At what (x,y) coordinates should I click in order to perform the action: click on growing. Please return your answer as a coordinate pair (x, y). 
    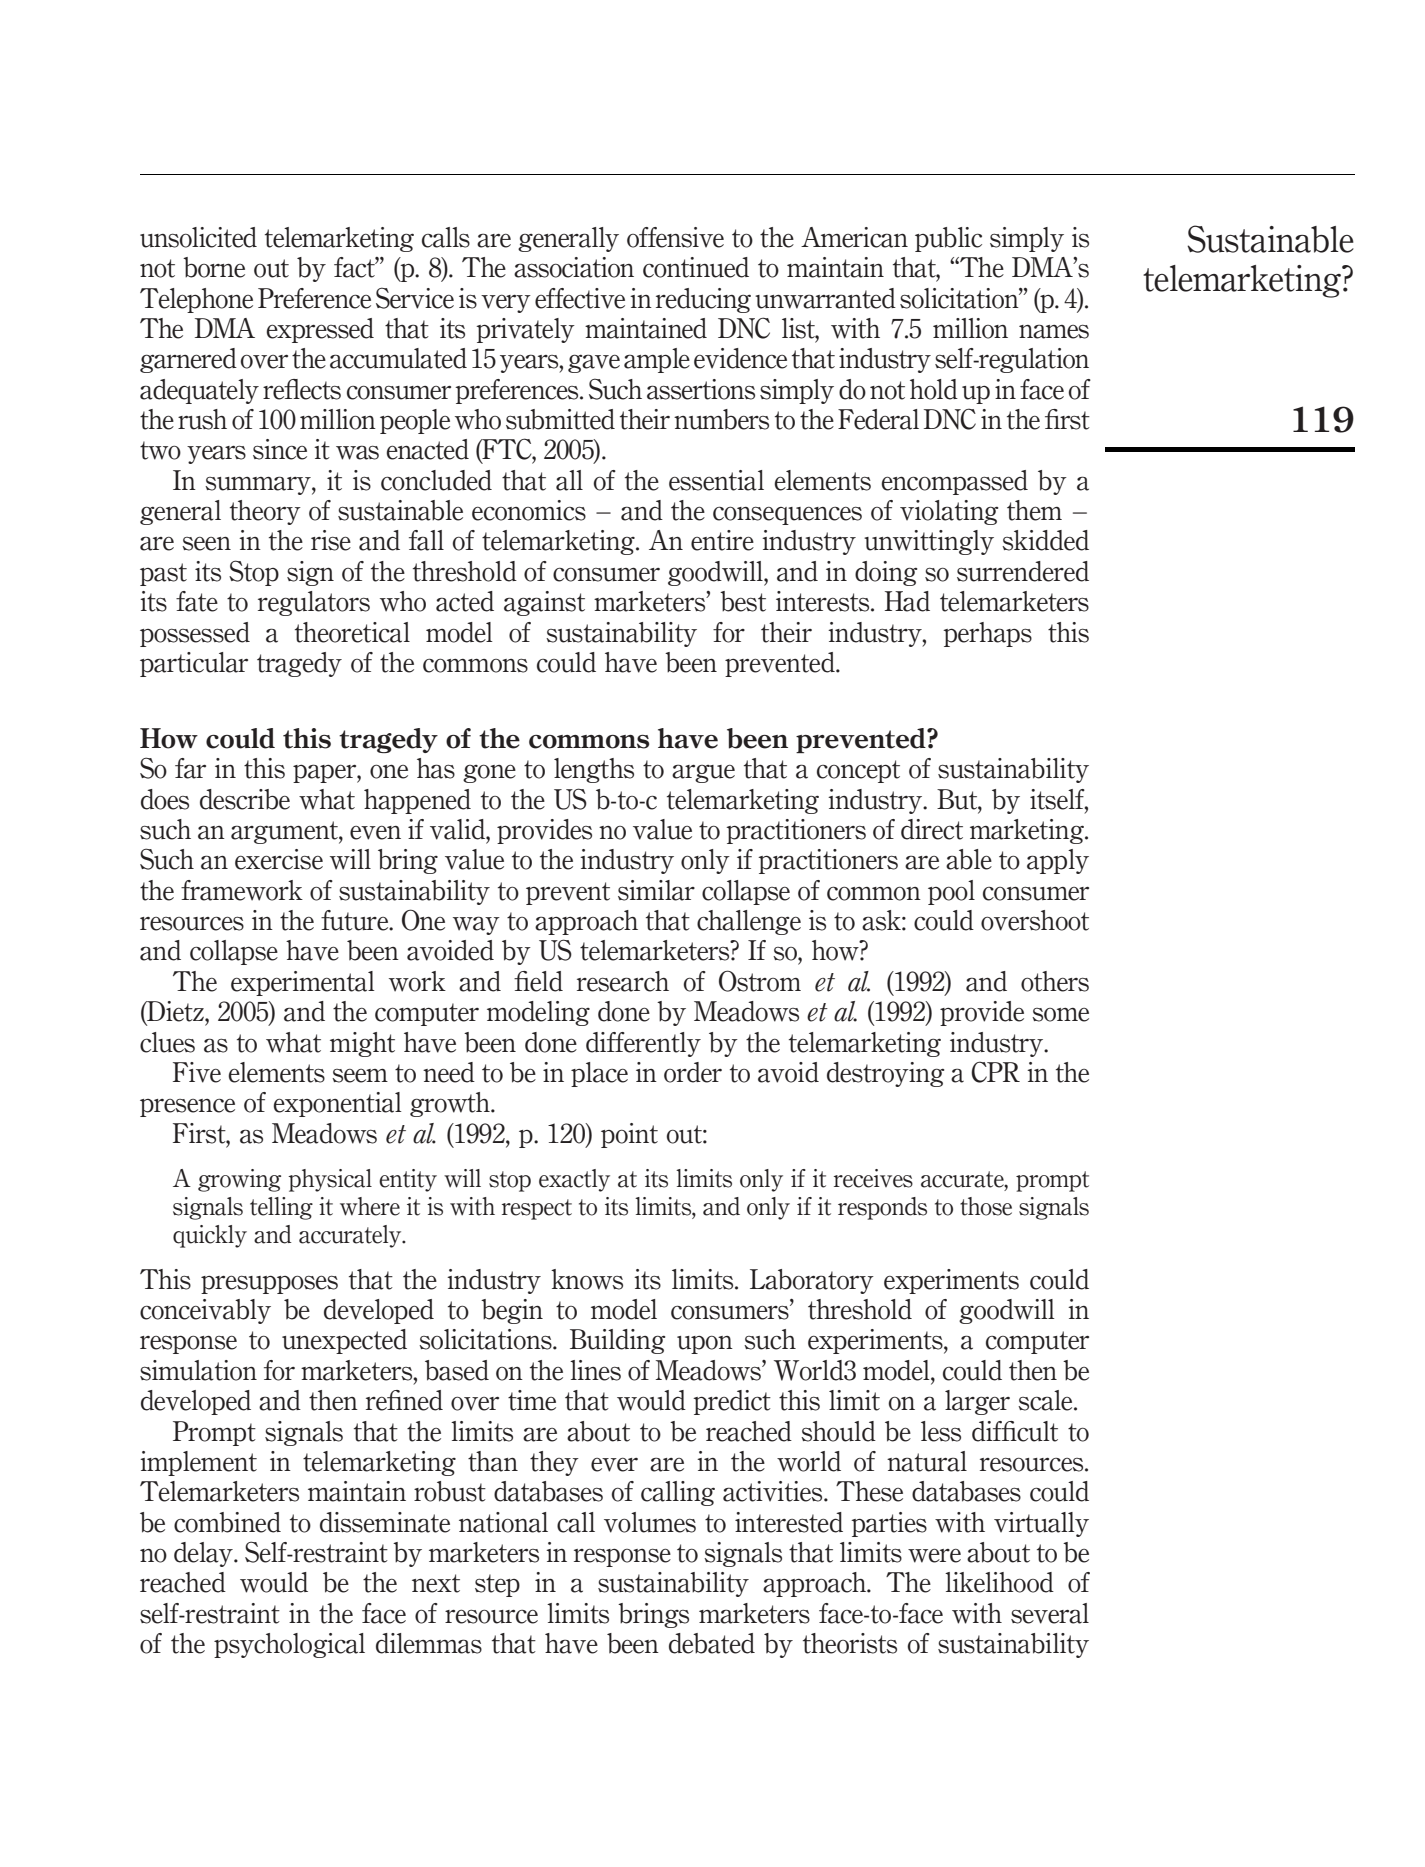
    Looking at the image, I should click on (239, 1180).
